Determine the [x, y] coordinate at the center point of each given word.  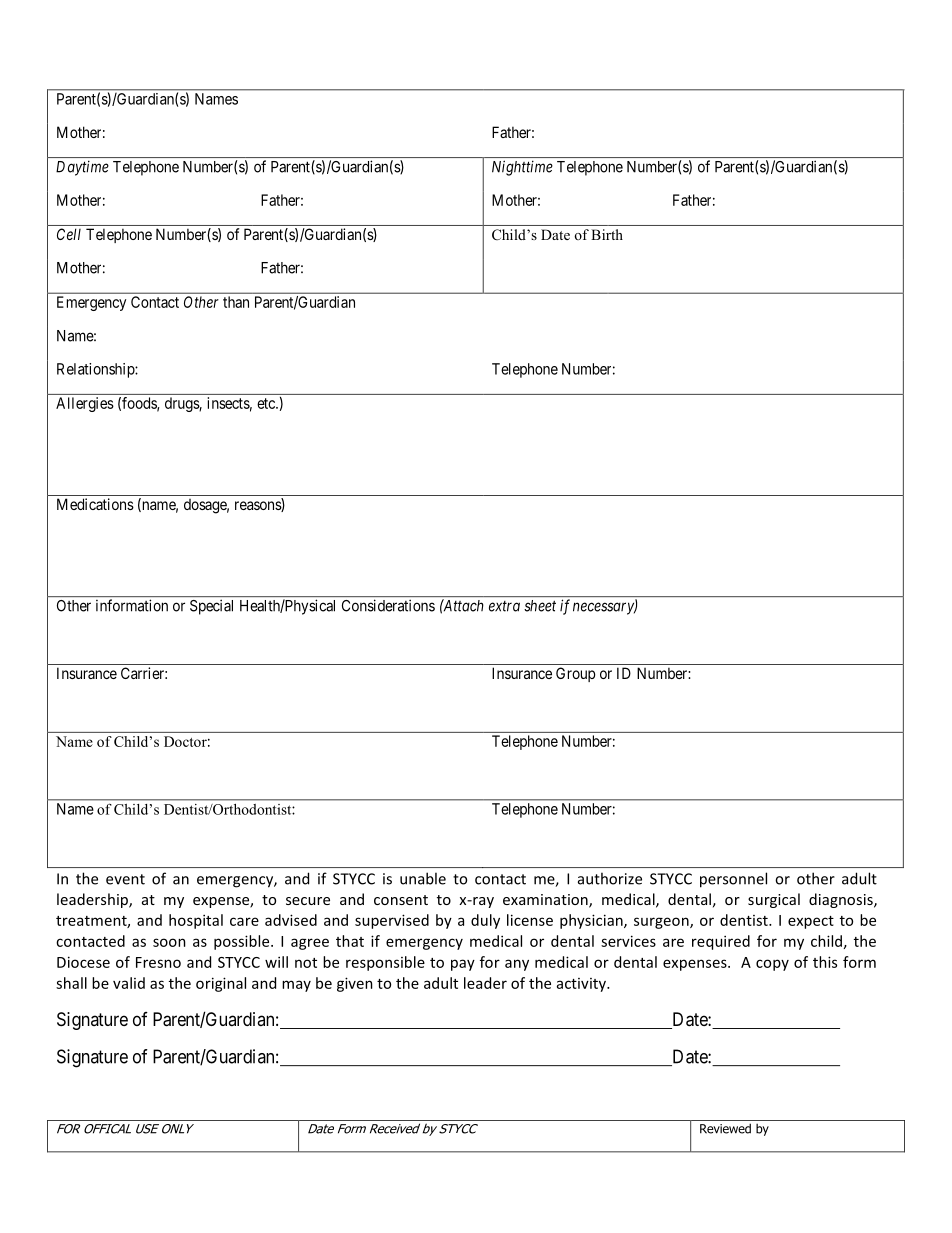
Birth [607, 234]
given [355, 984]
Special [211, 607]
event [125, 879]
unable [423, 878]
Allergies [85, 404]
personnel [733, 880]
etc [267, 403]
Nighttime [522, 168]
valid [129, 983]
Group [575, 674]
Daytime [82, 168]
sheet [540, 606]
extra [504, 606]
